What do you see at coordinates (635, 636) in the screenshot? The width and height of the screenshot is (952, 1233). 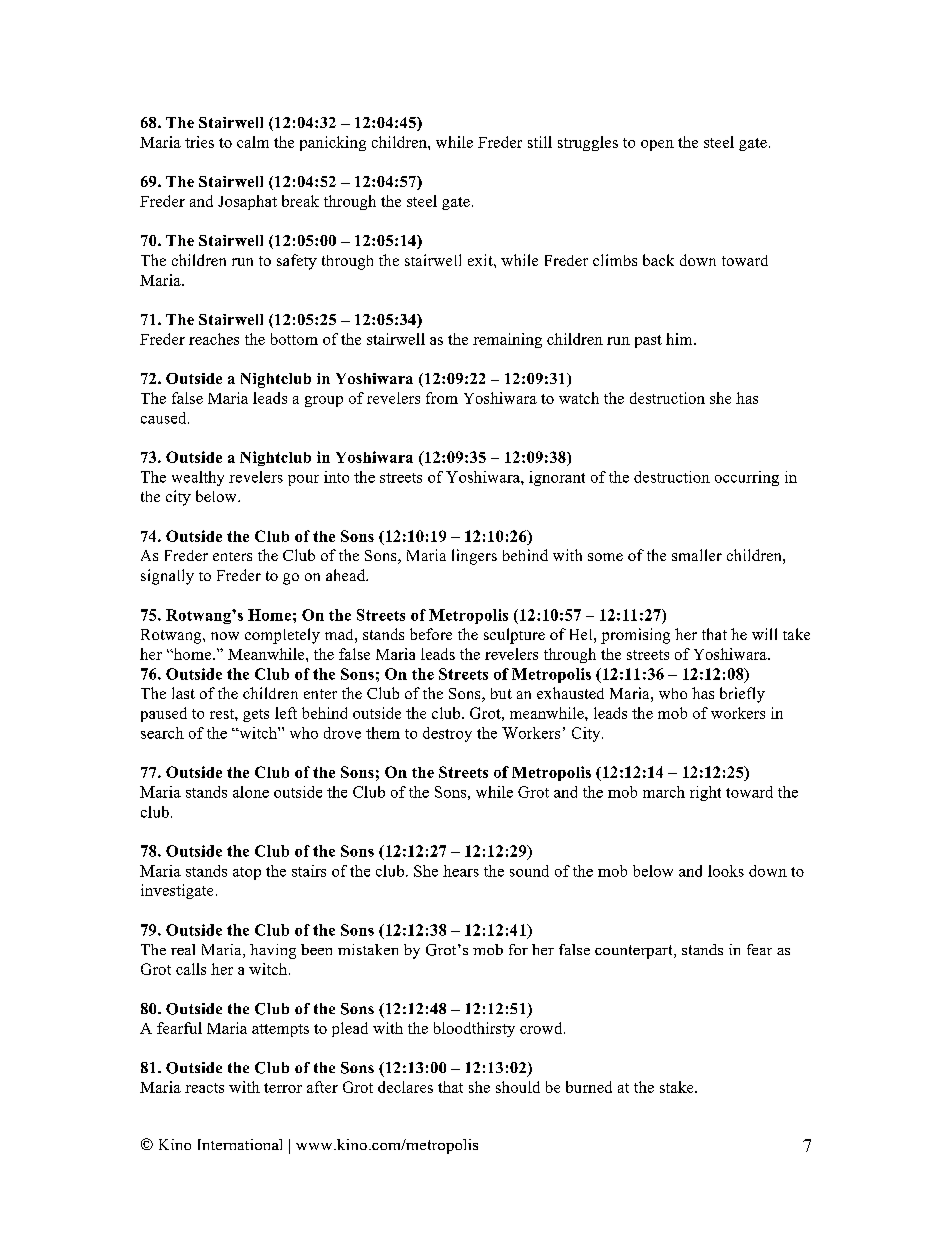 I see `promising` at bounding box center [635, 636].
